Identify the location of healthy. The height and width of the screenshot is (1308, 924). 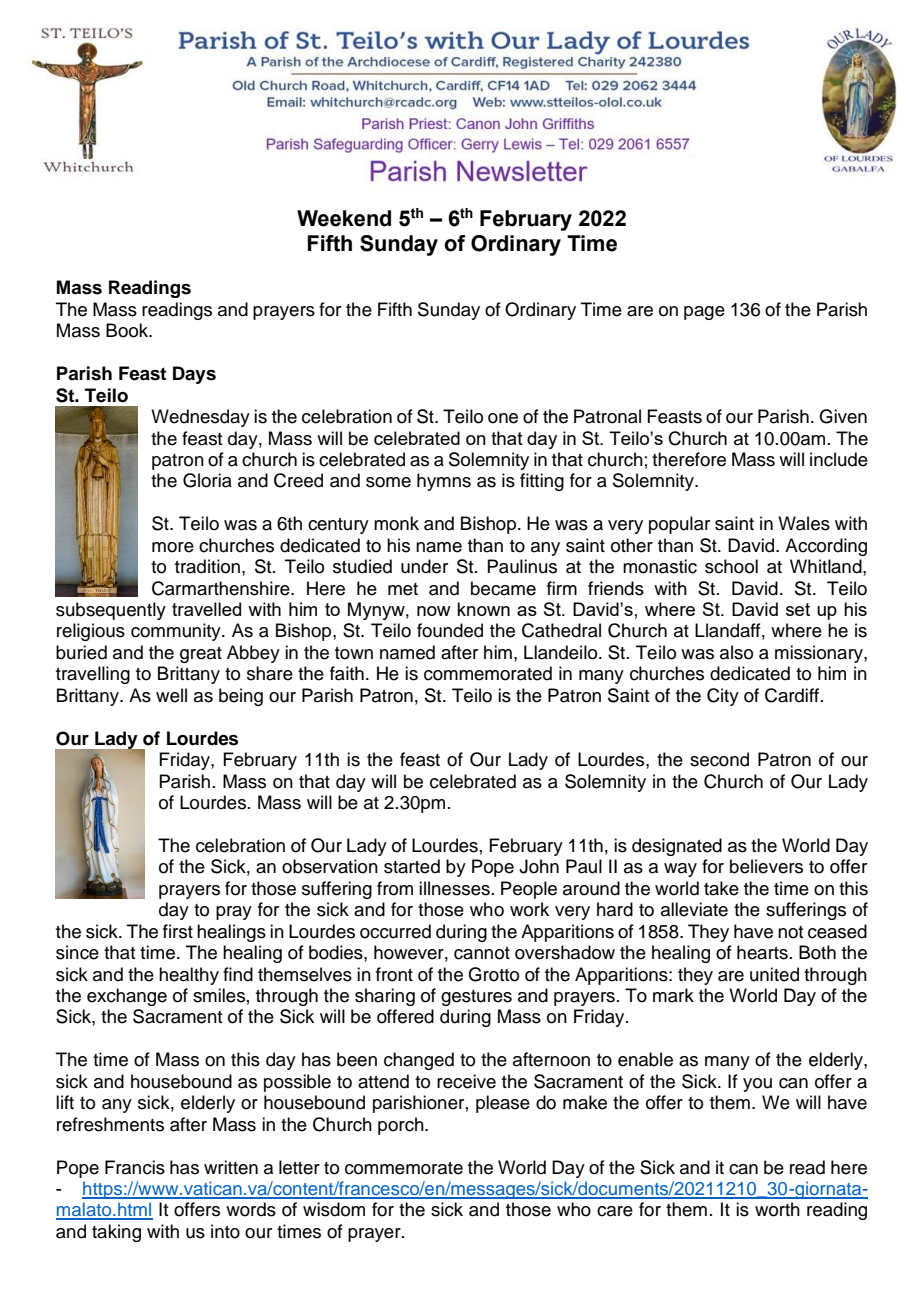
(189, 976).
